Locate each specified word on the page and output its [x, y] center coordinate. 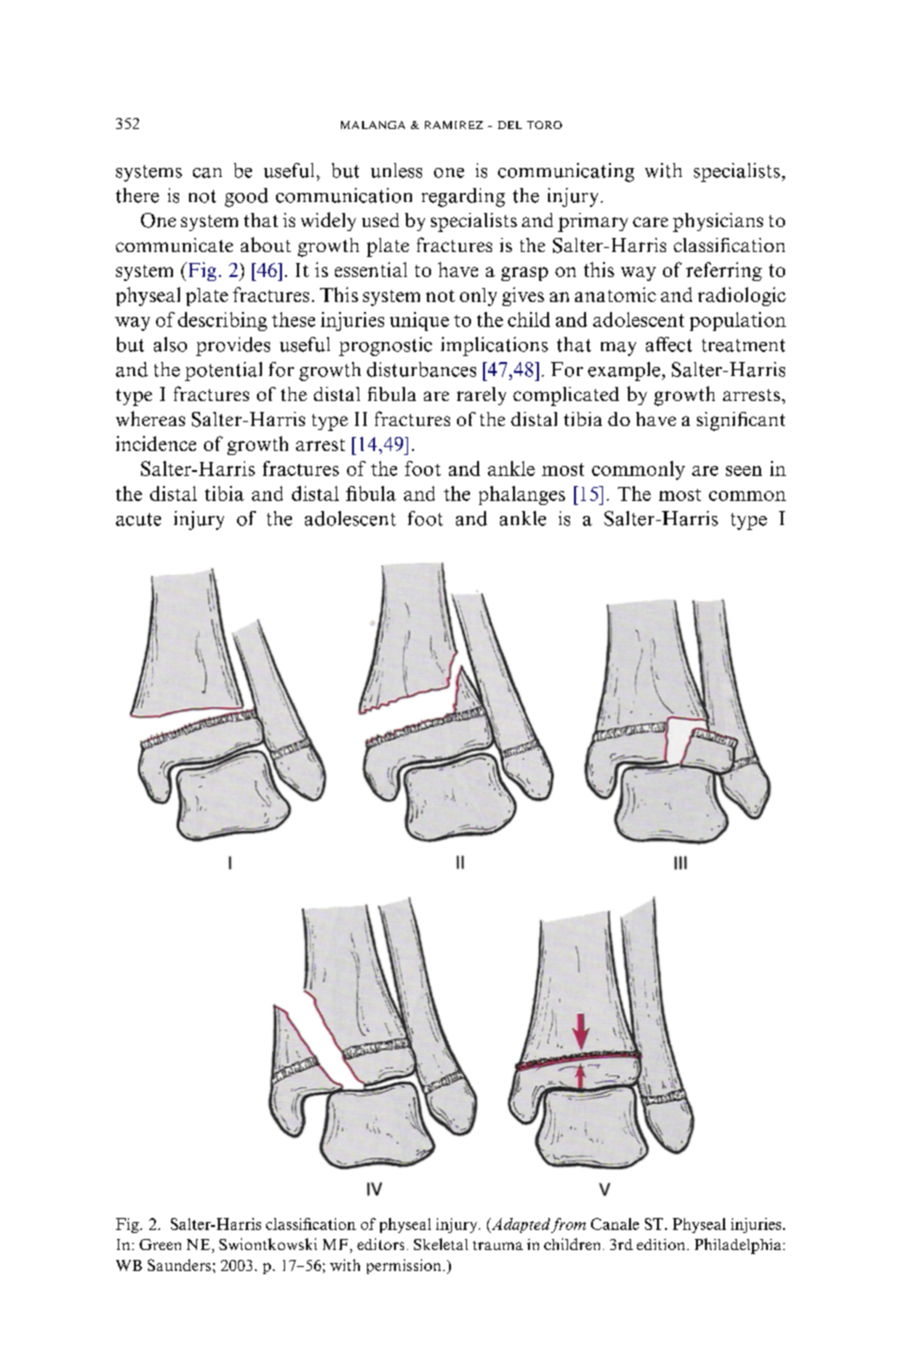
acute [138, 519]
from [568, 1225]
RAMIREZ [454, 125]
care [650, 222]
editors [380, 1244]
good [246, 197]
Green [160, 1244]
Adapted [519, 1225]
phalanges [522, 495]
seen [744, 471]
